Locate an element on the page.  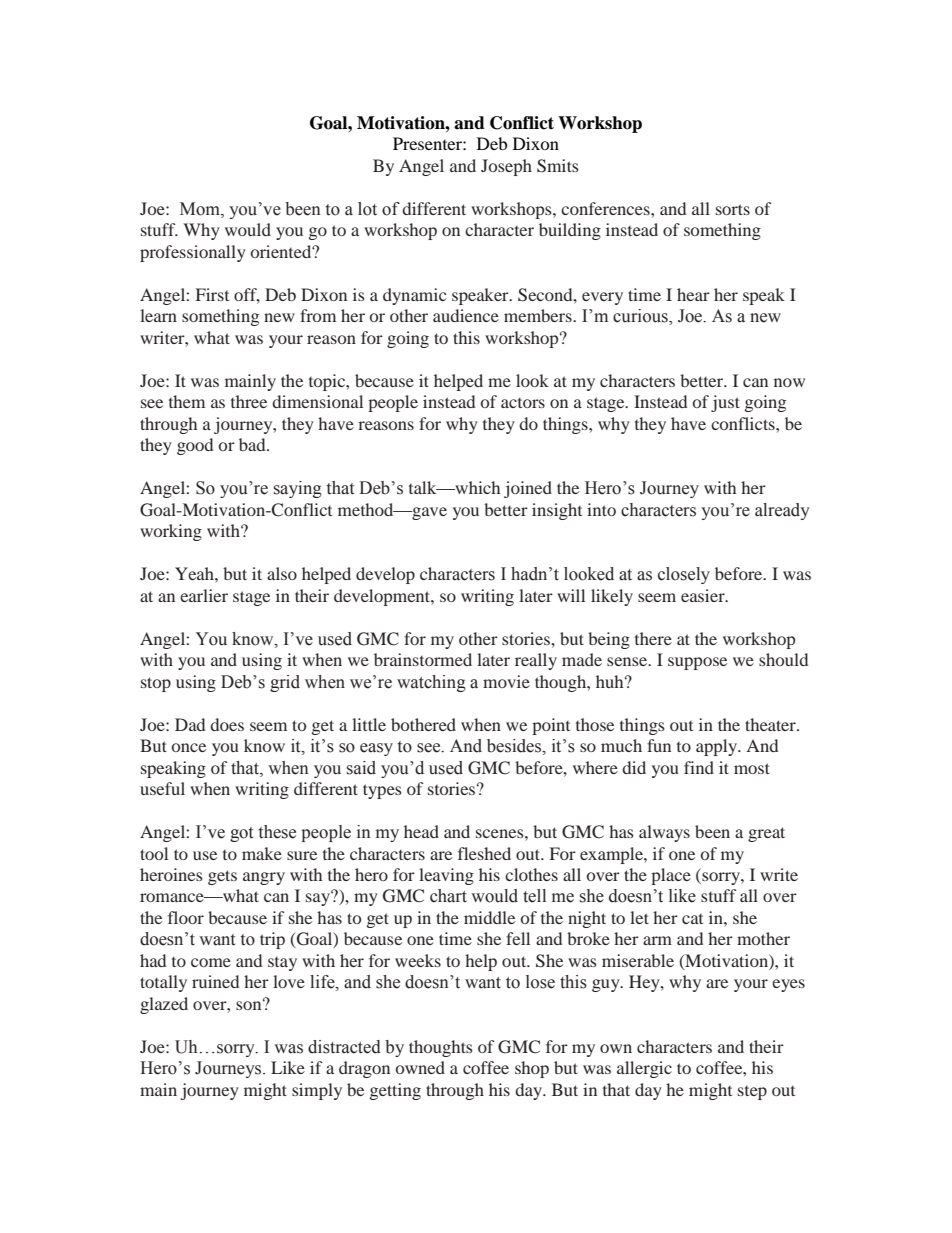
suppose is located at coordinates (697, 663).
